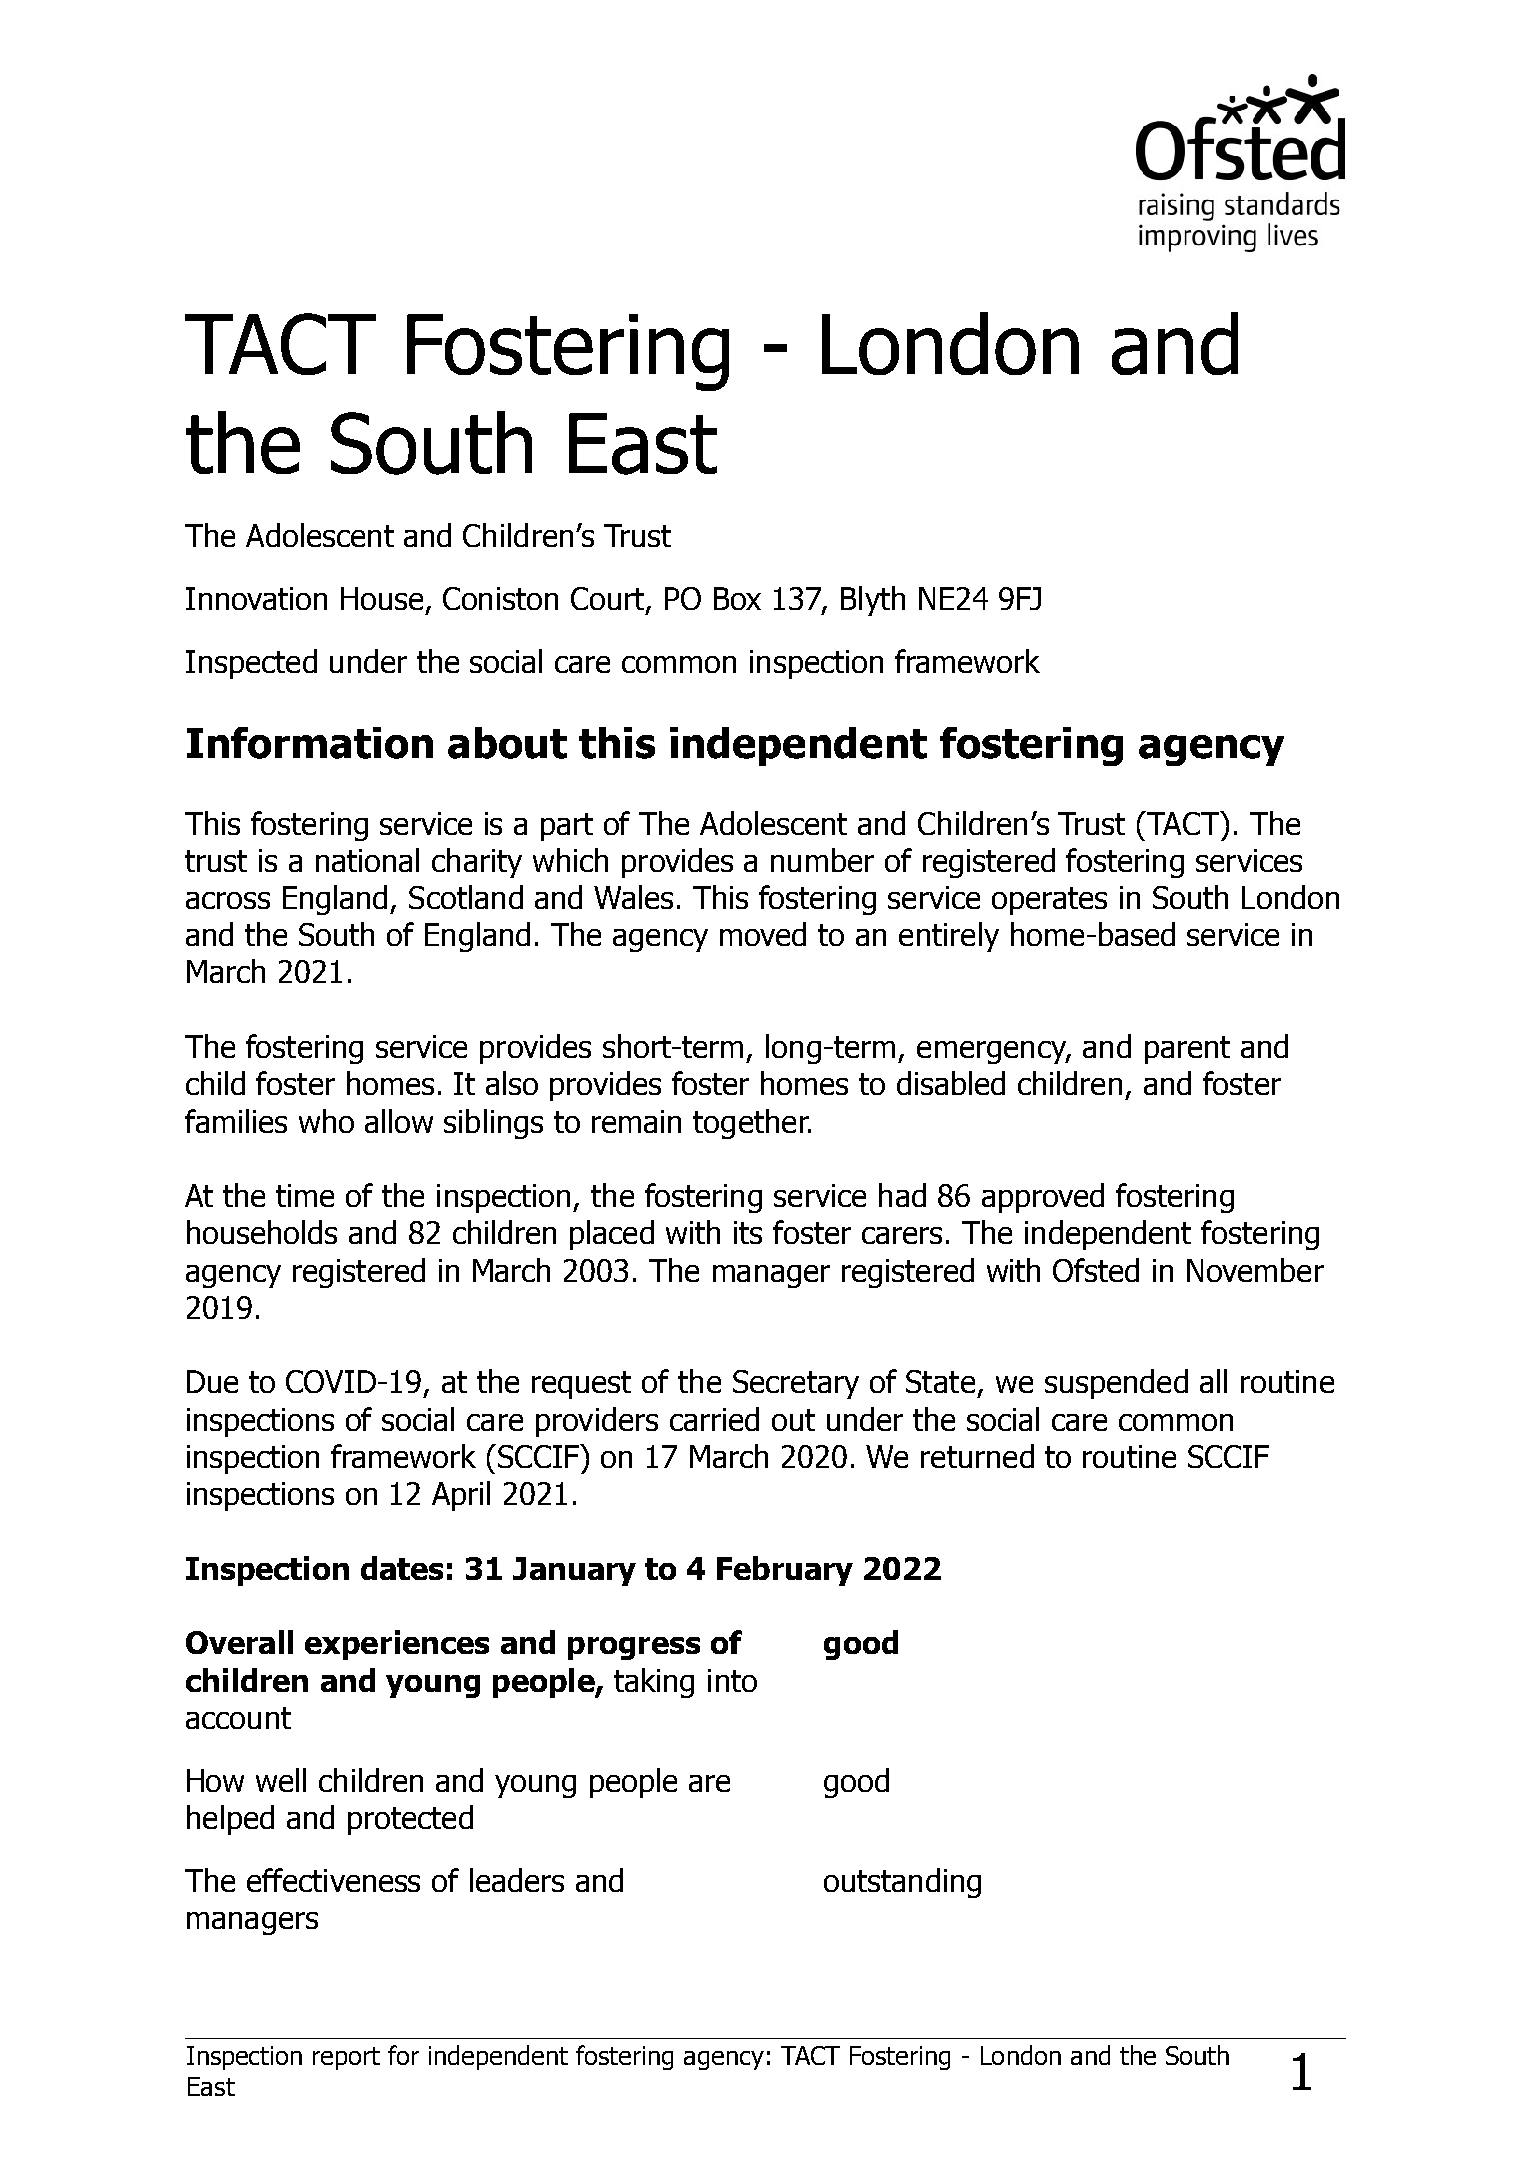 The width and height of the page is (1531, 2166). What do you see at coordinates (1187, 1050) in the page?
I see `parent` at bounding box center [1187, 1050].
